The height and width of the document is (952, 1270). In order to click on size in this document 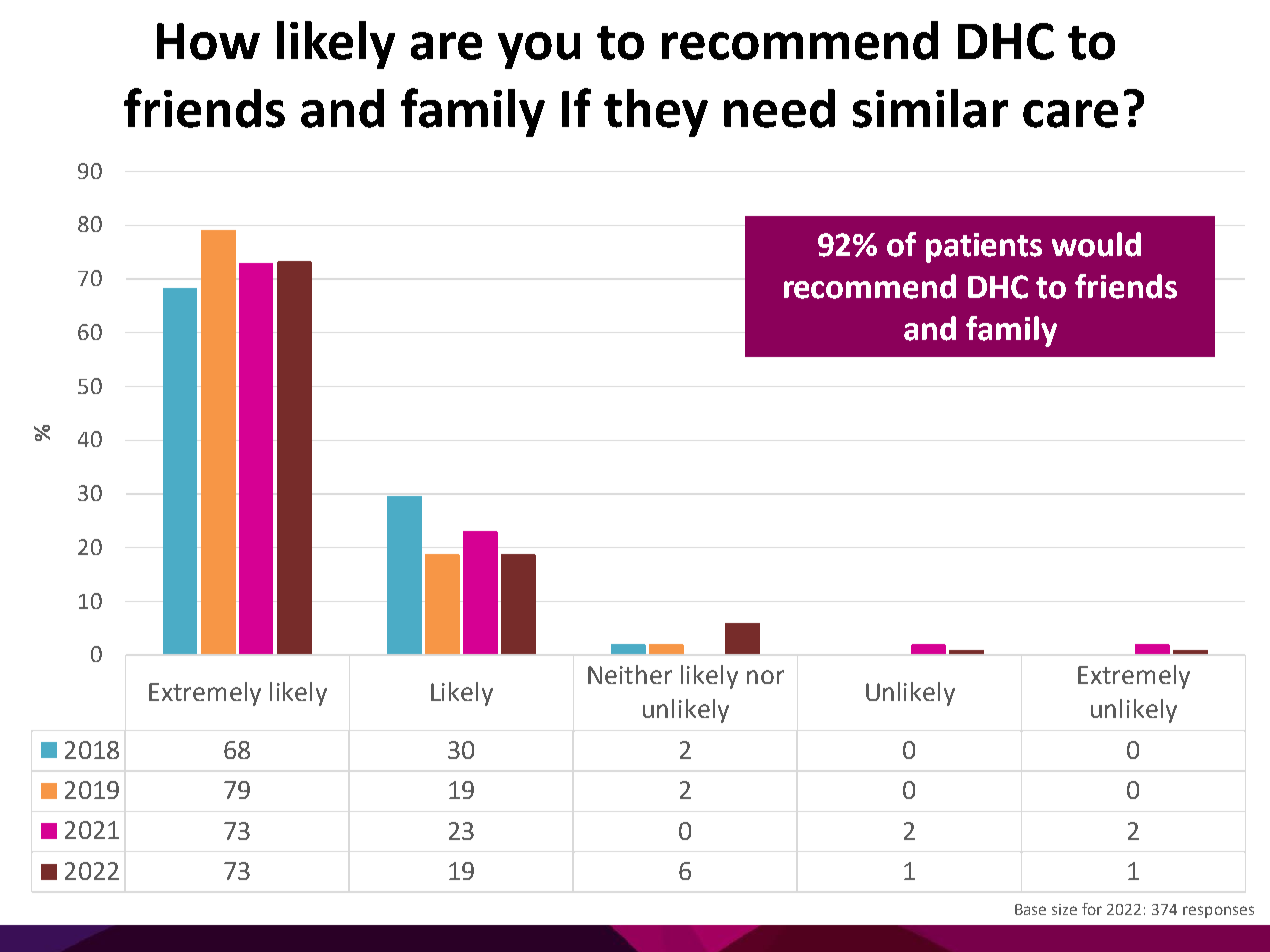, I will do `click(1064, 909)`.
